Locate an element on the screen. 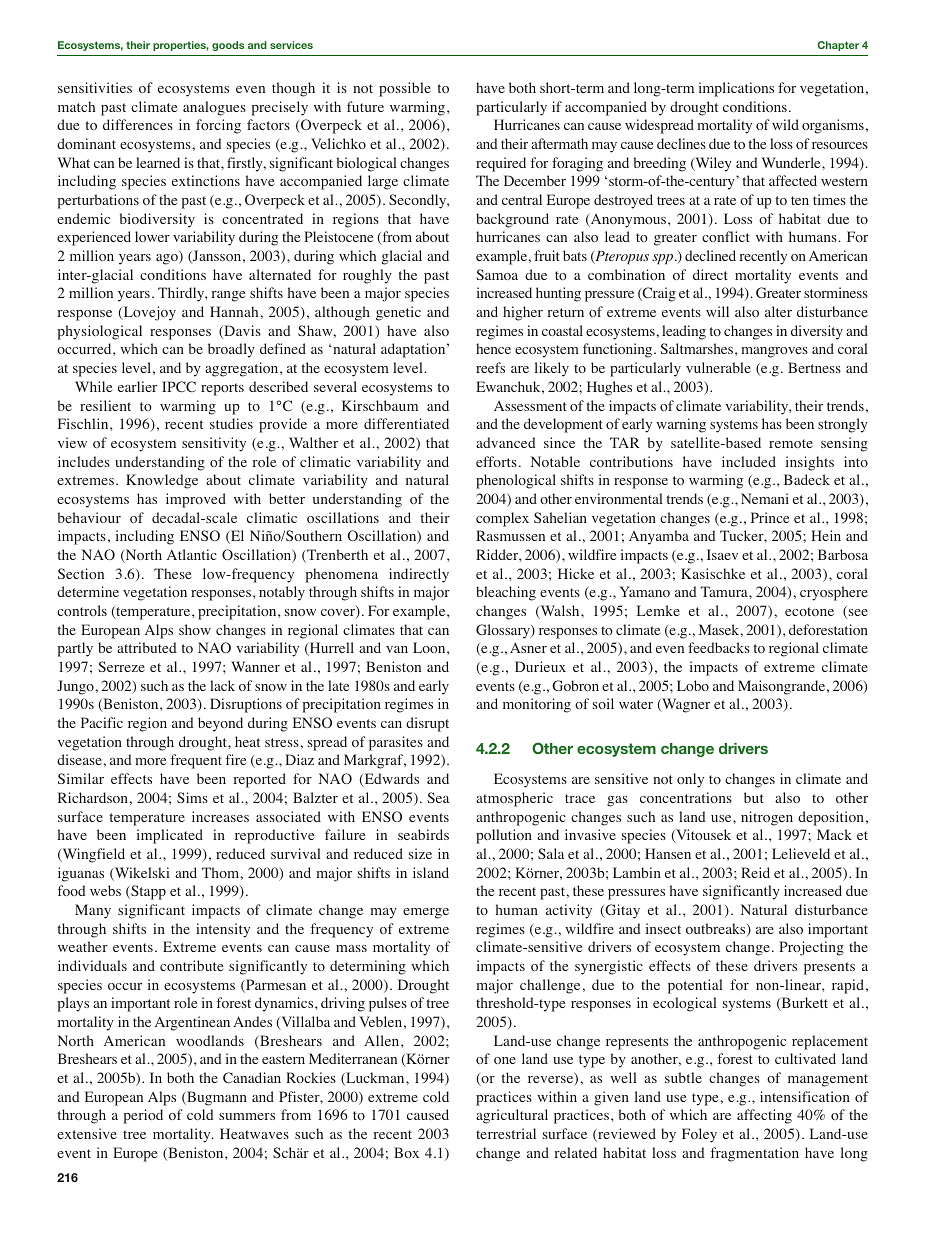 The width and height of the screenshot is (952, 1233). show is located at coordinates (195, 629).
